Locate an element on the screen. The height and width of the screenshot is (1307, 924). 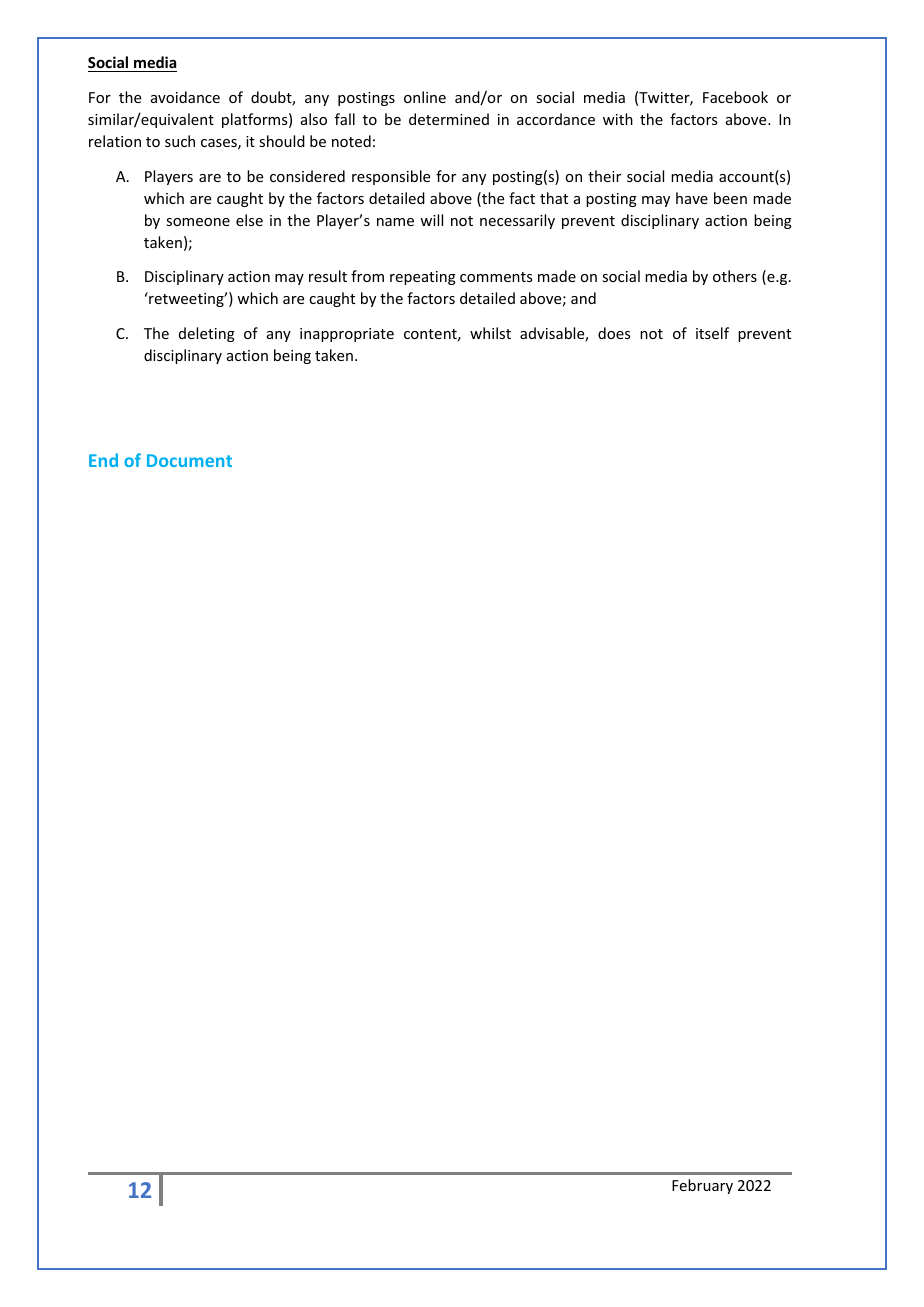
with is located at coordinates (618, 119).
